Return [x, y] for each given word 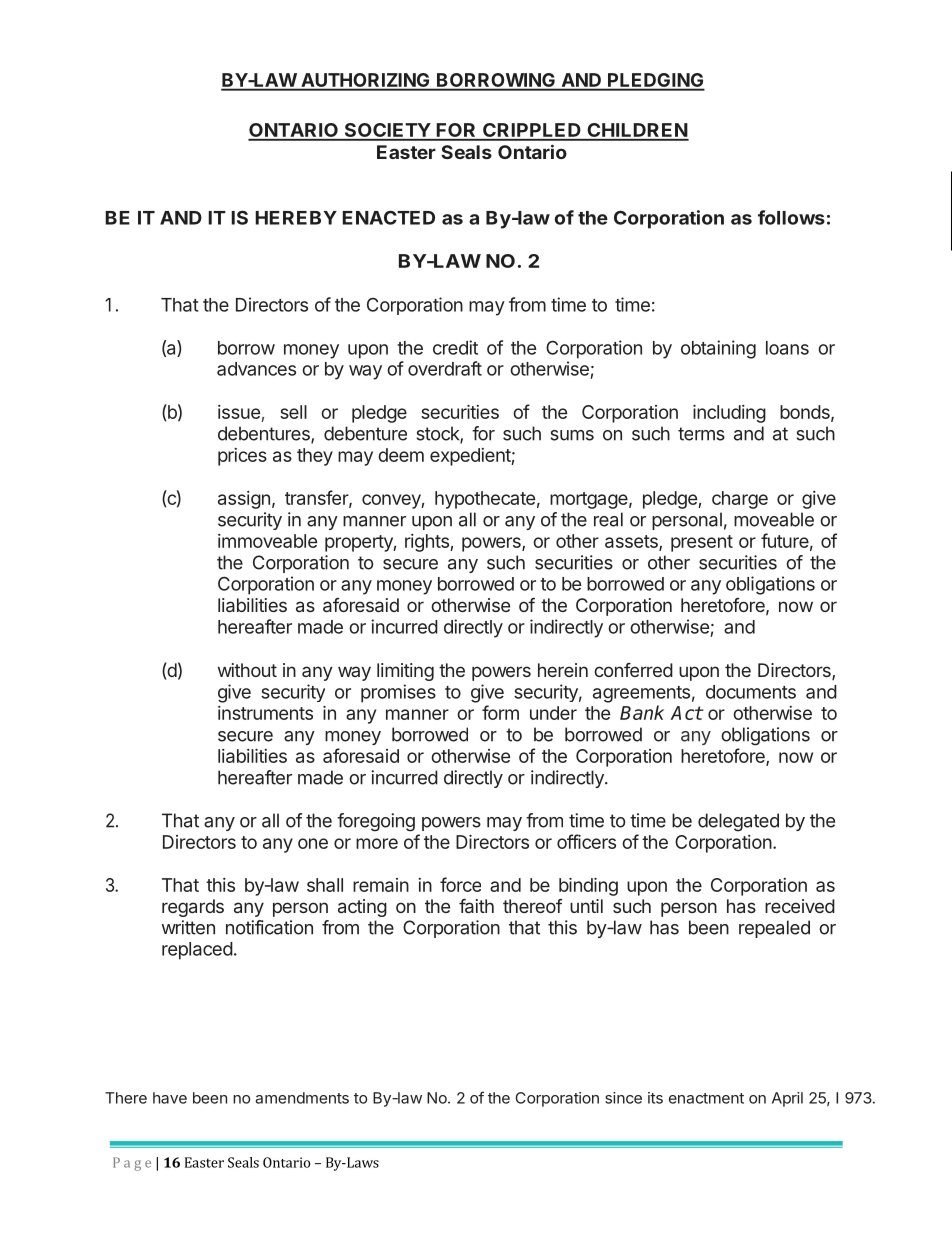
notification [269, 927]
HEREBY [296, 218]
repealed [774, 929]
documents [751, 692]
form [500, 712]
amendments [302, 1098]
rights [428, 543]
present [702, 543]
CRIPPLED [532, 131]
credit [455, 347]
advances [256, 369]
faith [476, 906]
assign [244, 500]
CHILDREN [637, 131]
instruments [265, 713]
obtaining [718, 349]
